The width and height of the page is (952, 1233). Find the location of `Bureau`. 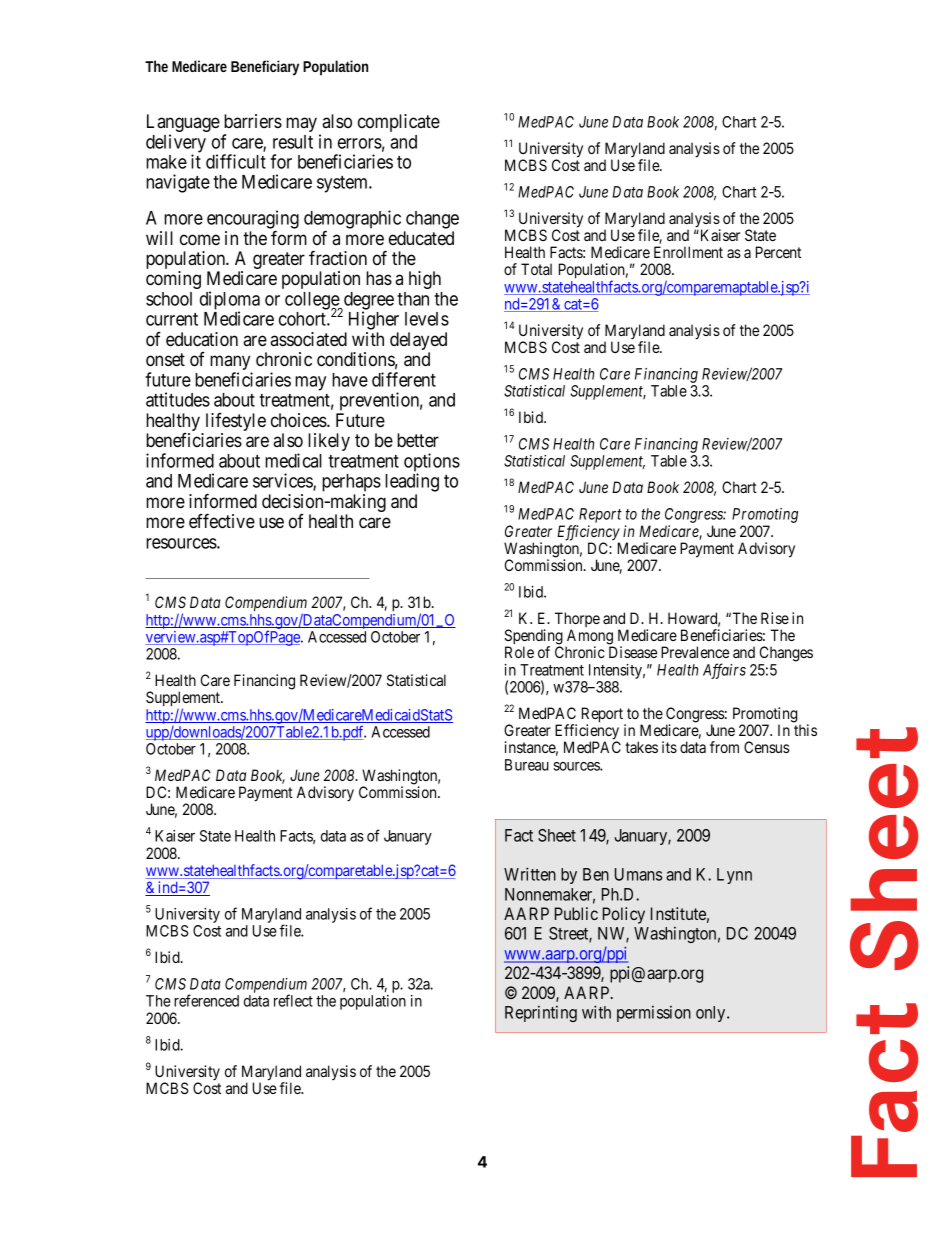

Bureau is located at coordinates (527, 765).
